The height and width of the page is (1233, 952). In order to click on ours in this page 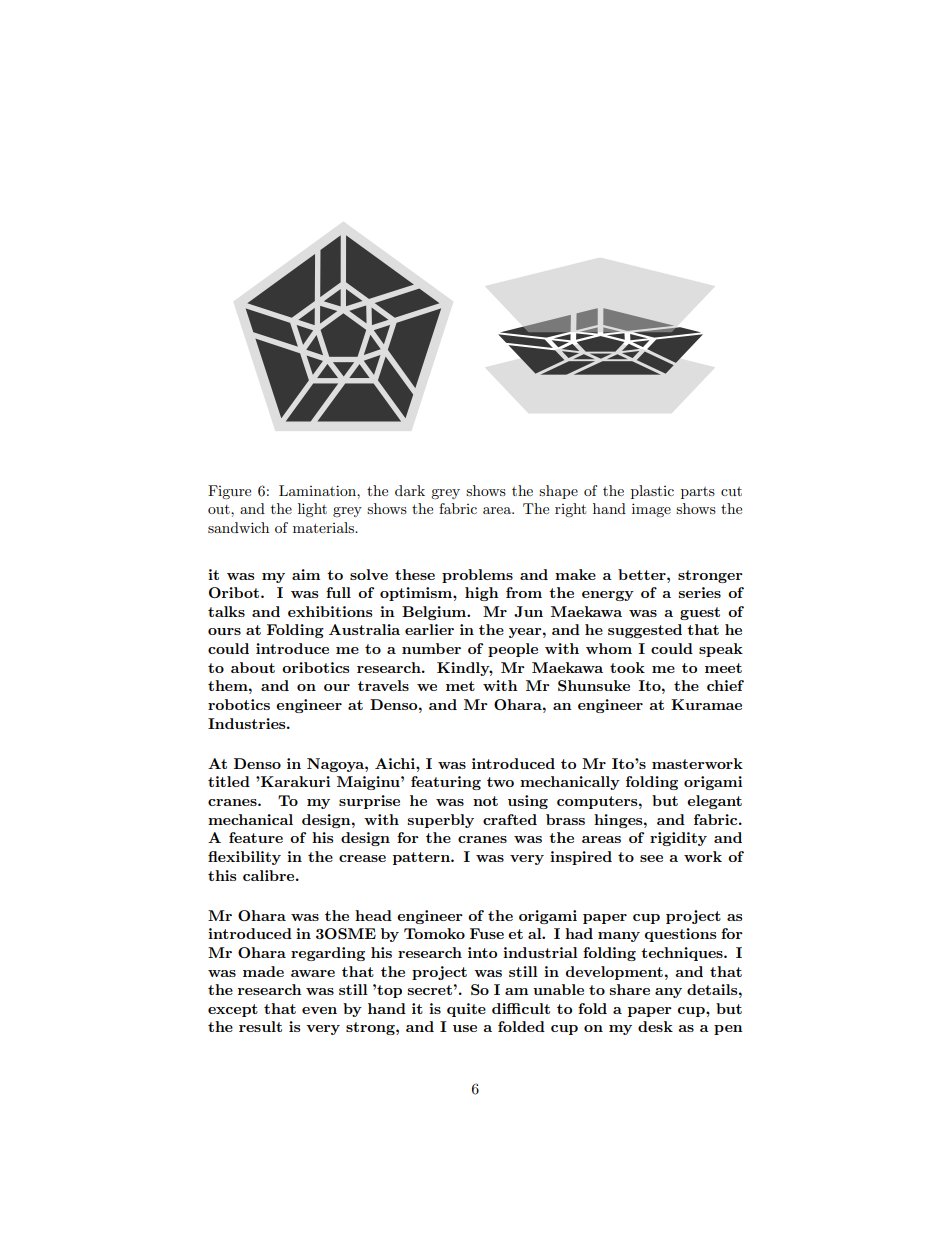, I will do `click(224, 631)`.
